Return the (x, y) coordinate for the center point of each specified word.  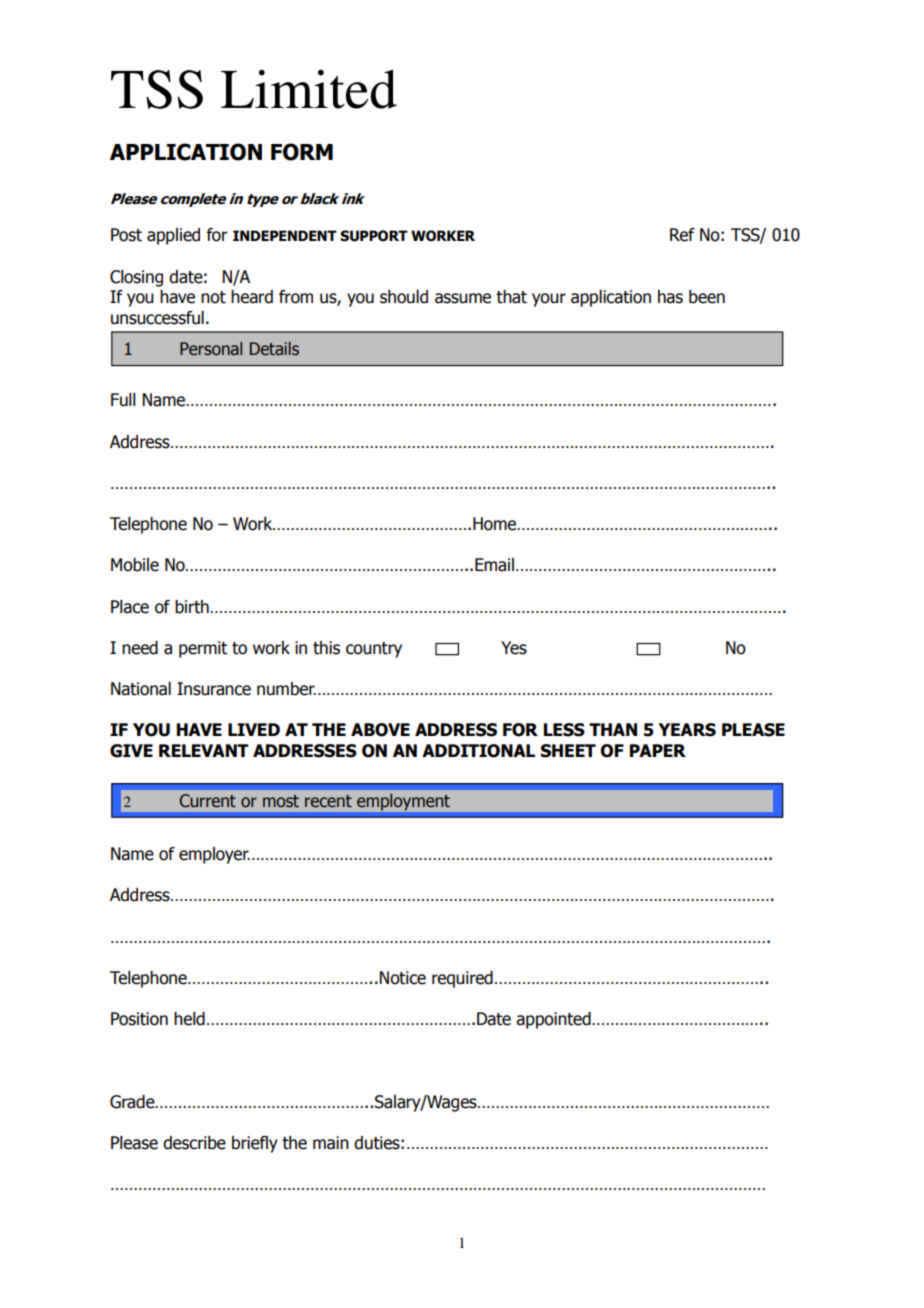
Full (123, 400)
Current (208, 801)
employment (403, 802)
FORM (302, 152)
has (670, 297)
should (404, 297)
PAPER (658, 750)
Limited (309, 89)
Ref (682, 235)
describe (194, 1143)
